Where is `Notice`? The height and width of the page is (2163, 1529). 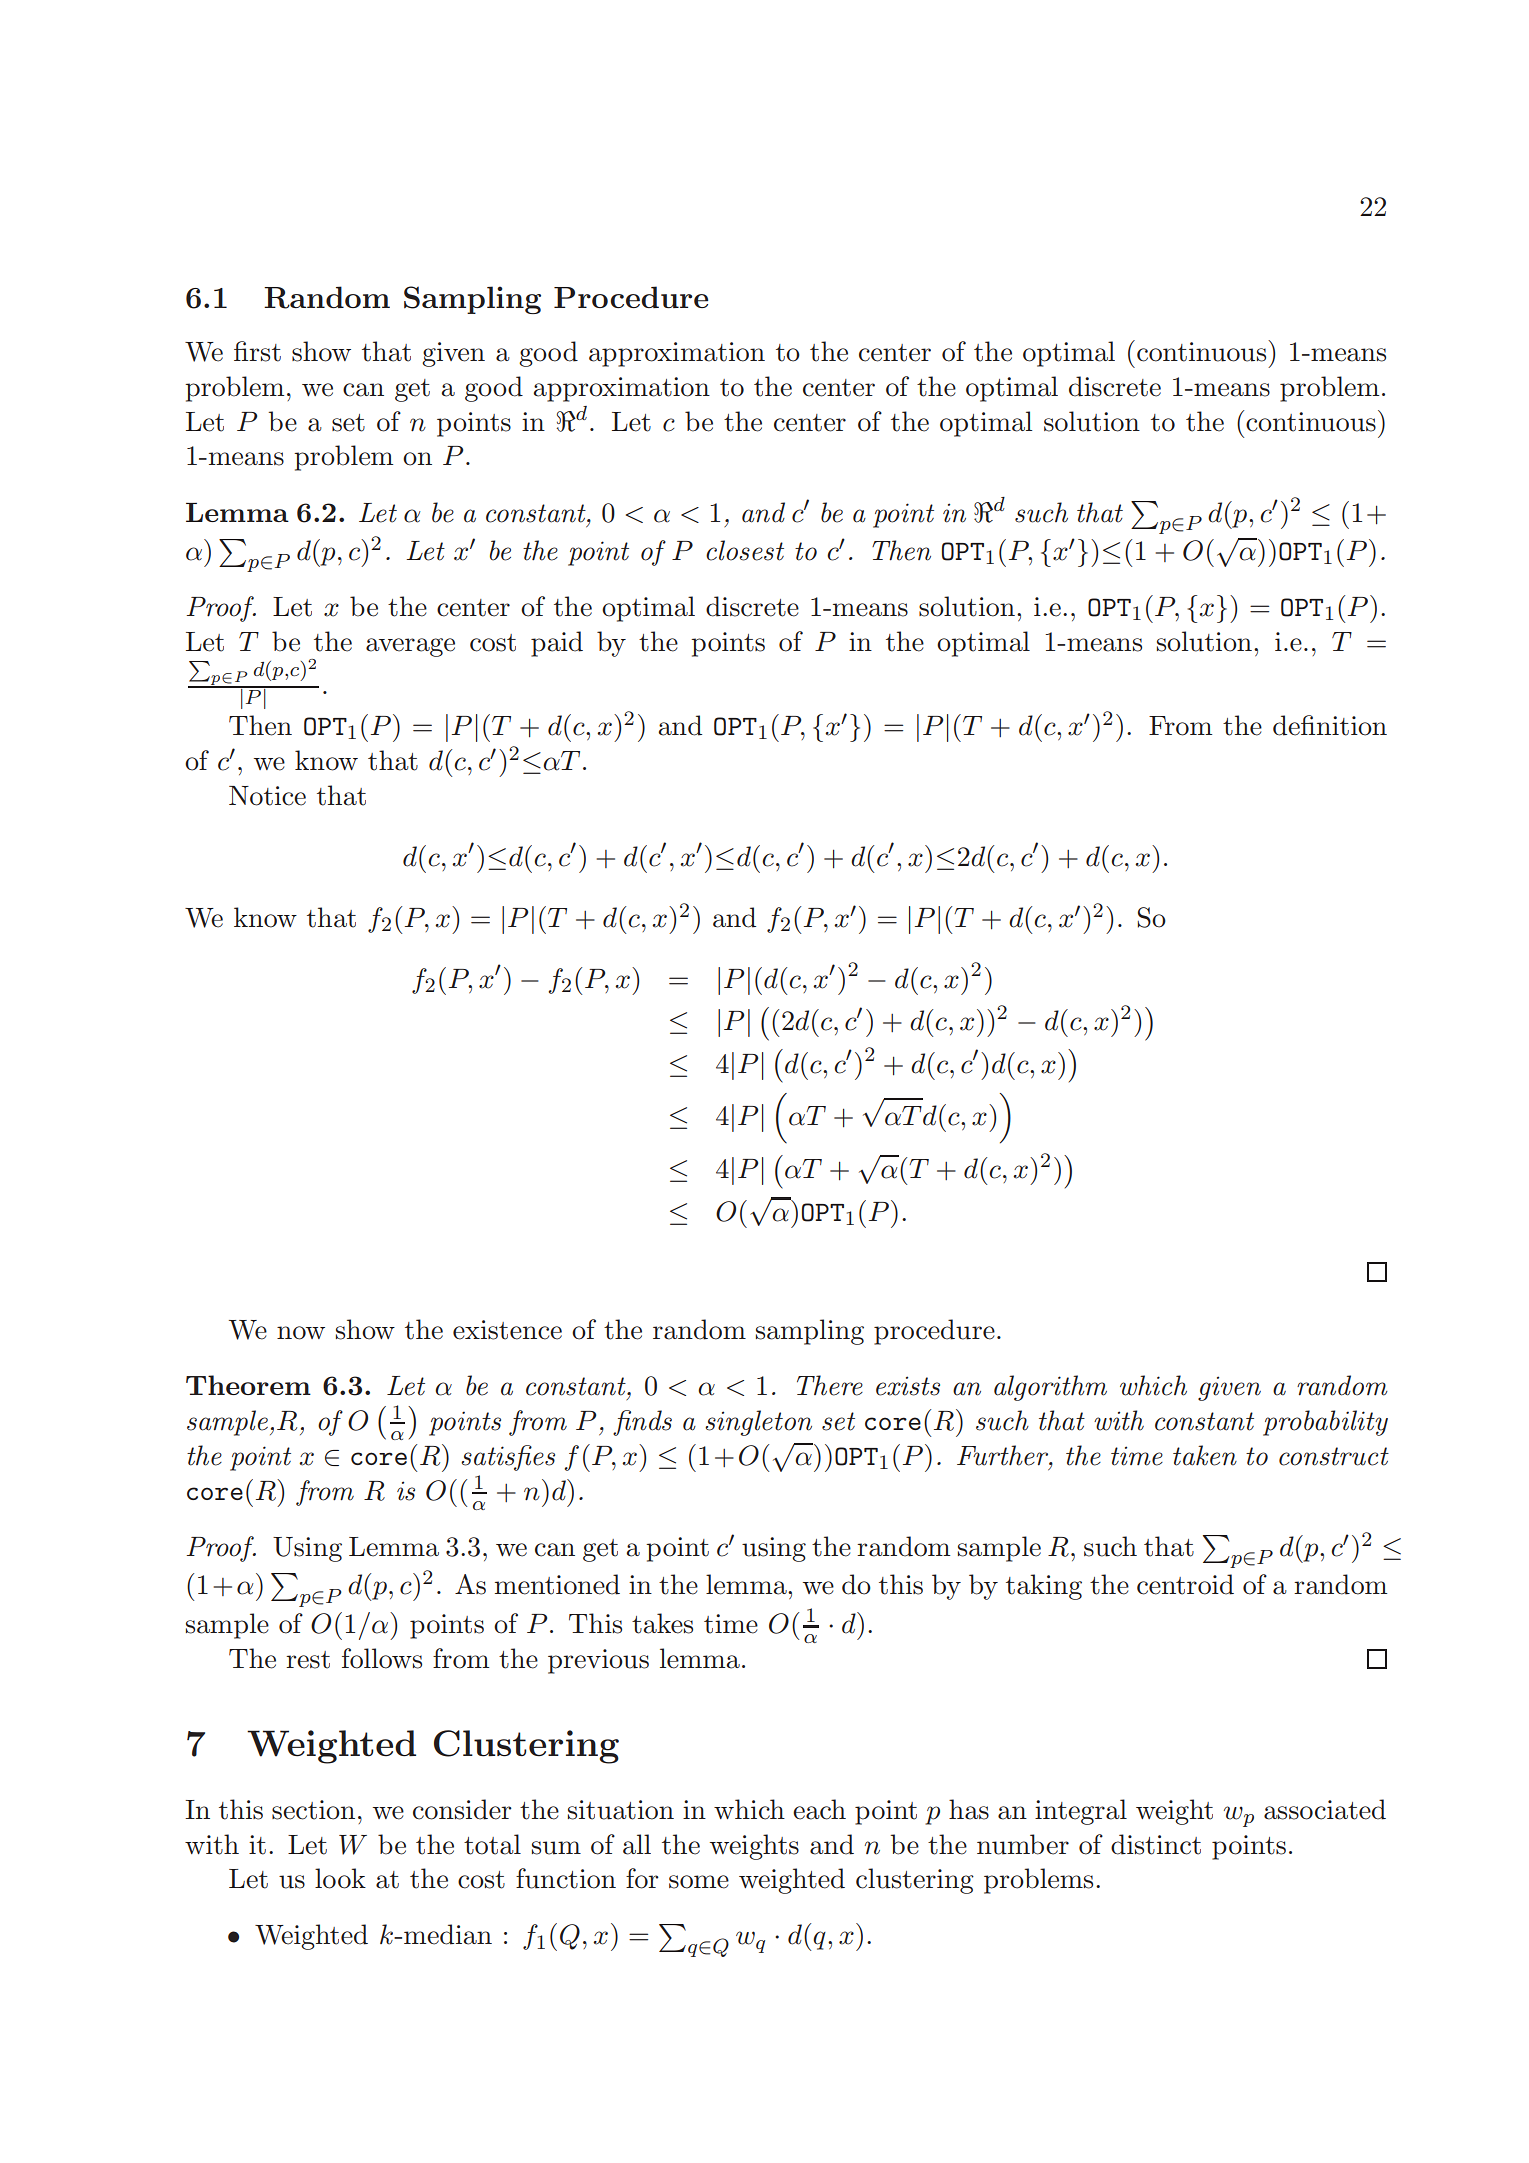
Notice is located at coordinates (267, 796).
